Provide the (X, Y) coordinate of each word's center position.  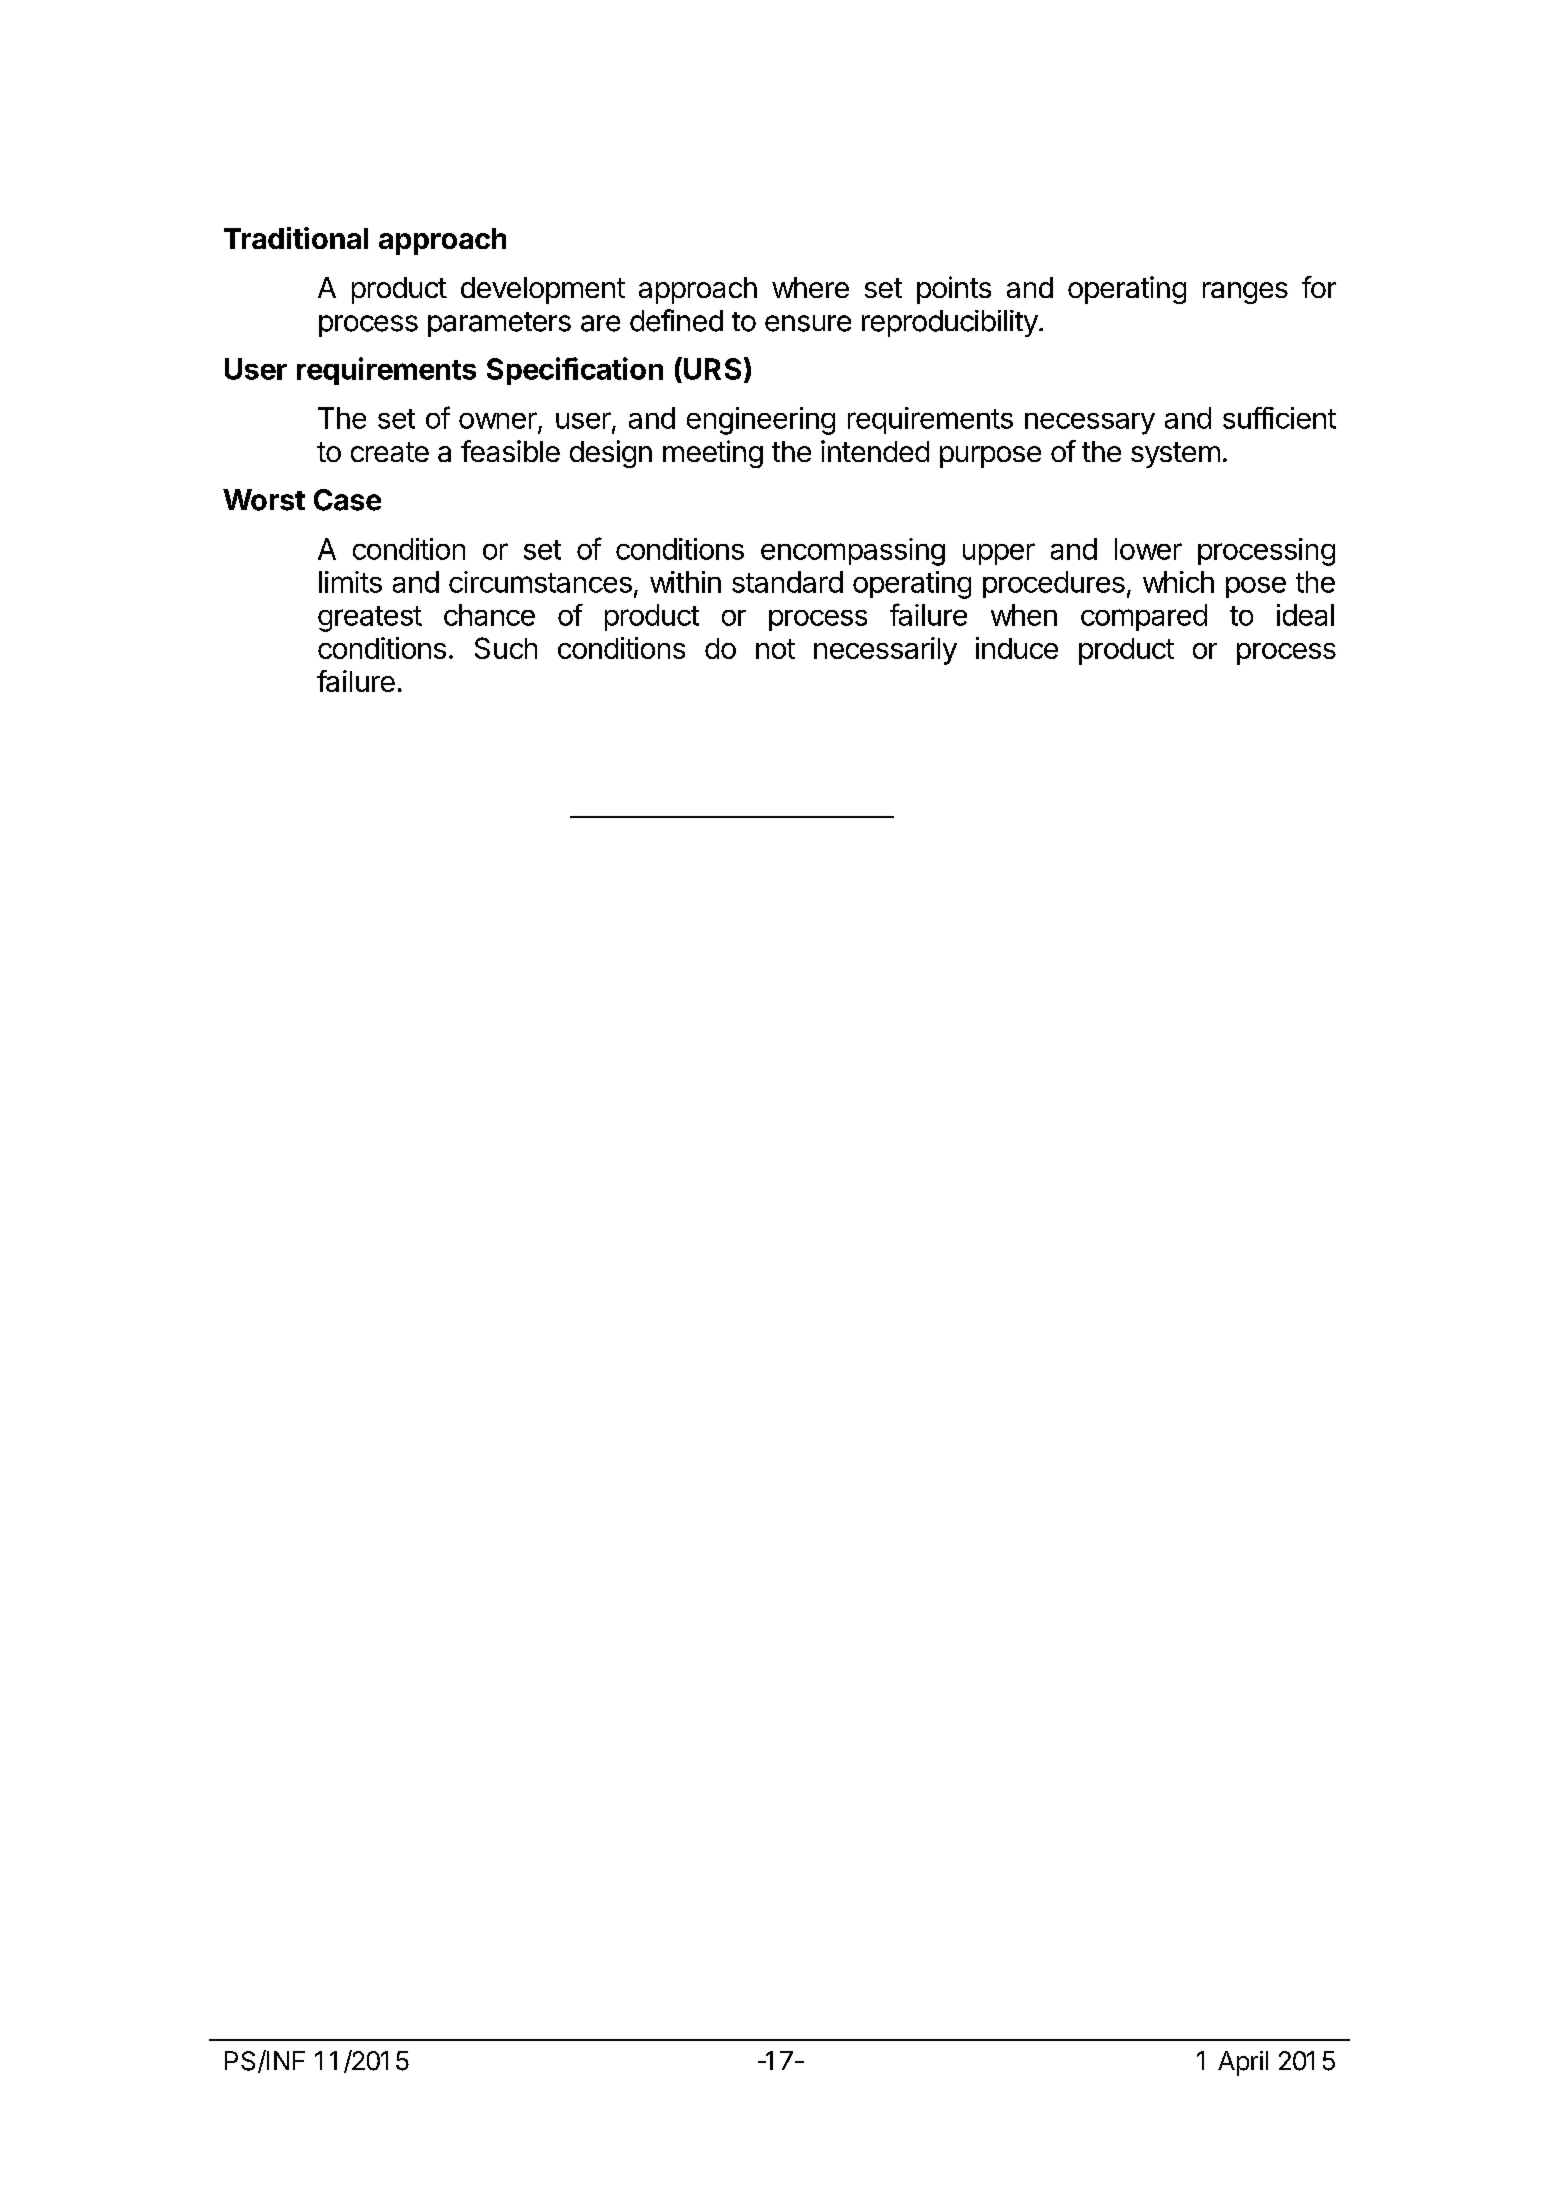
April (1243, 2063)
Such (506, 648)
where (810, 287)
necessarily (885, 651)
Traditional (296, 238)
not (775, 649)
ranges (1245, 293)
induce (1017, 648)
